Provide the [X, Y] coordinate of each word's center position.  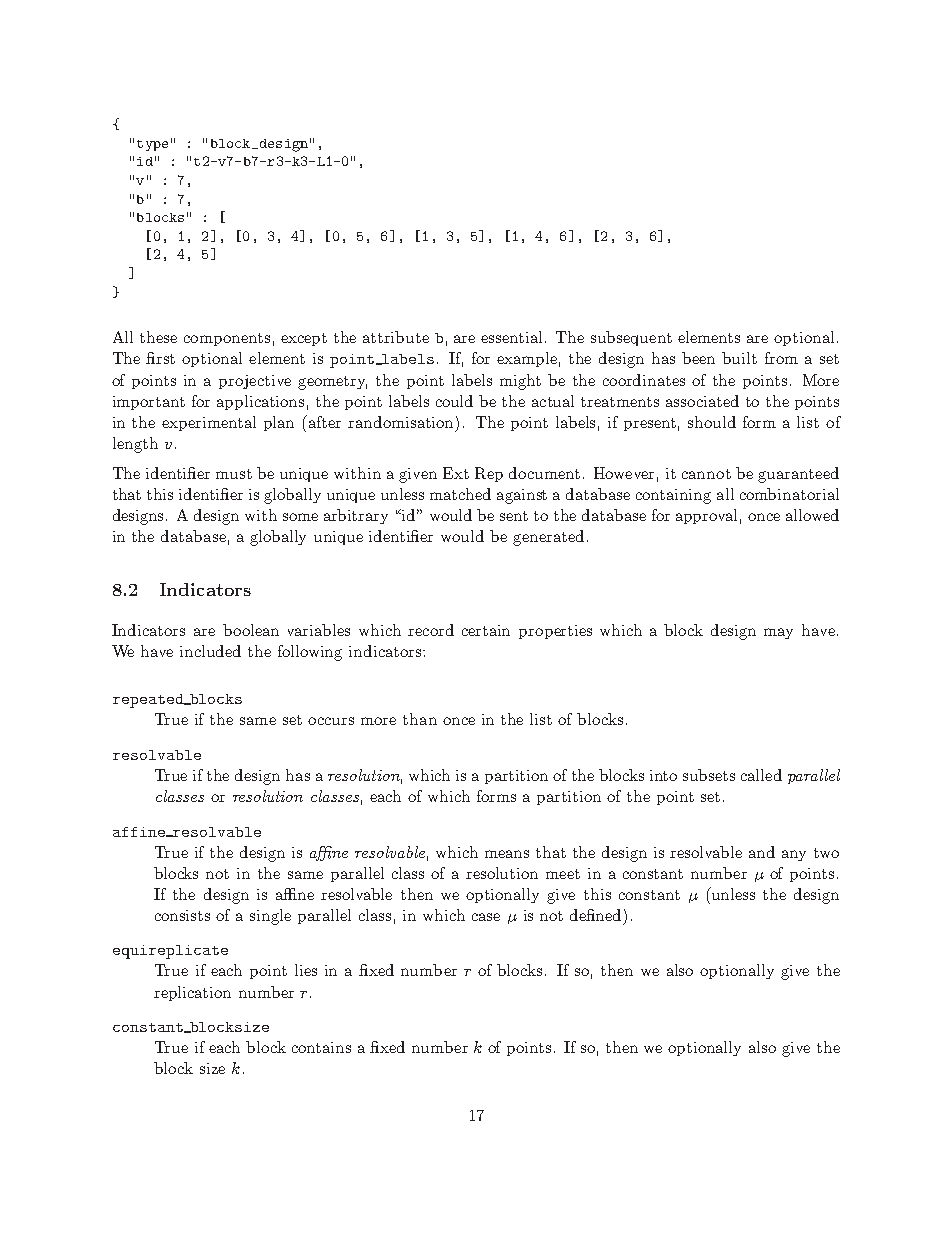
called [761, 775]
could [454, 401]
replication [192, 993]
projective [255, 382]
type [152, 145]
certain [486, 630]
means [507, 854]
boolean [251, 630]
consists [182, 915]
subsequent [631, 338]
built [739, 358]
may [778, 633]
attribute [396, 337]
